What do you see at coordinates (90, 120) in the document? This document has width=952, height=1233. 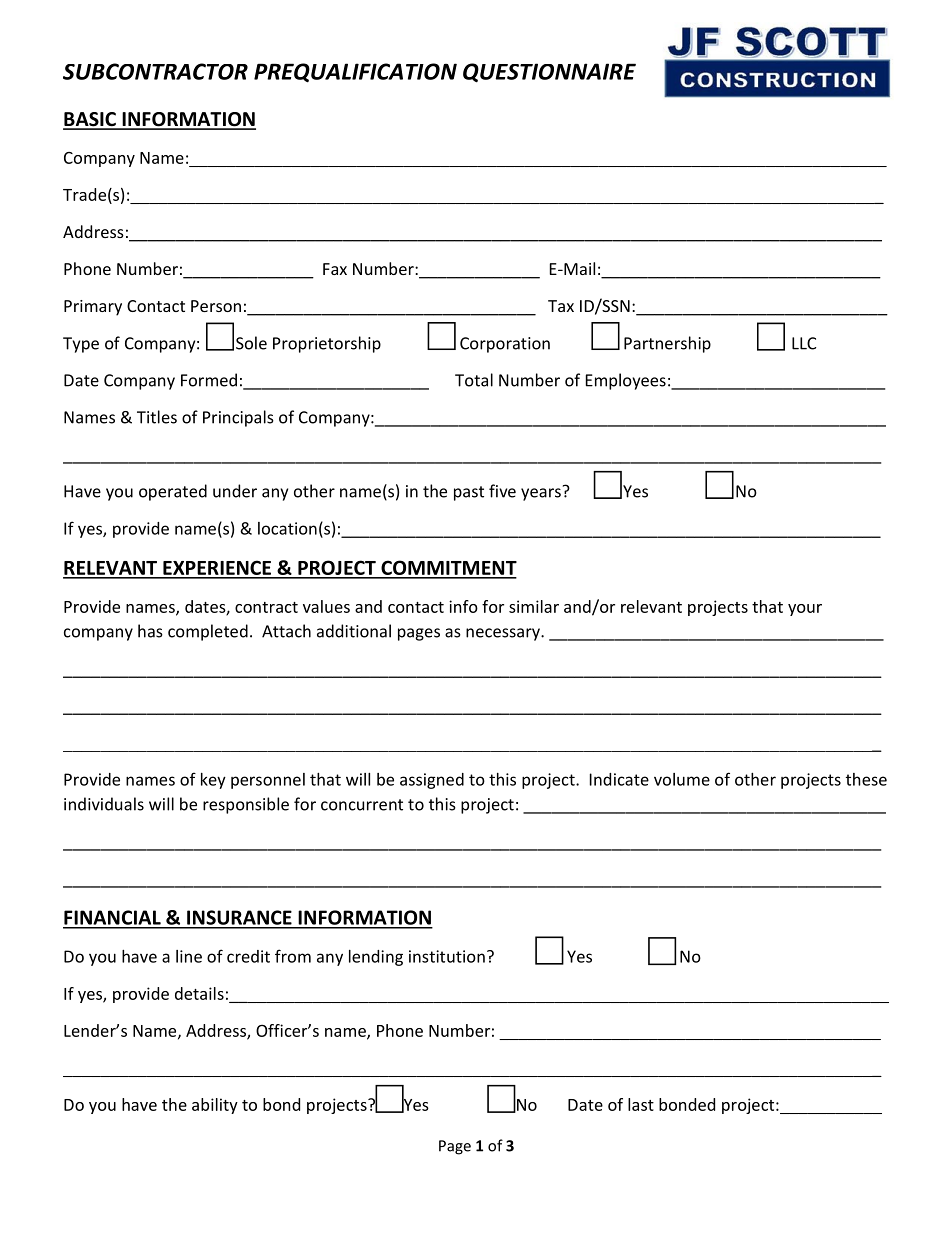 I see `BASIC` at bounding box center [90, 120].
